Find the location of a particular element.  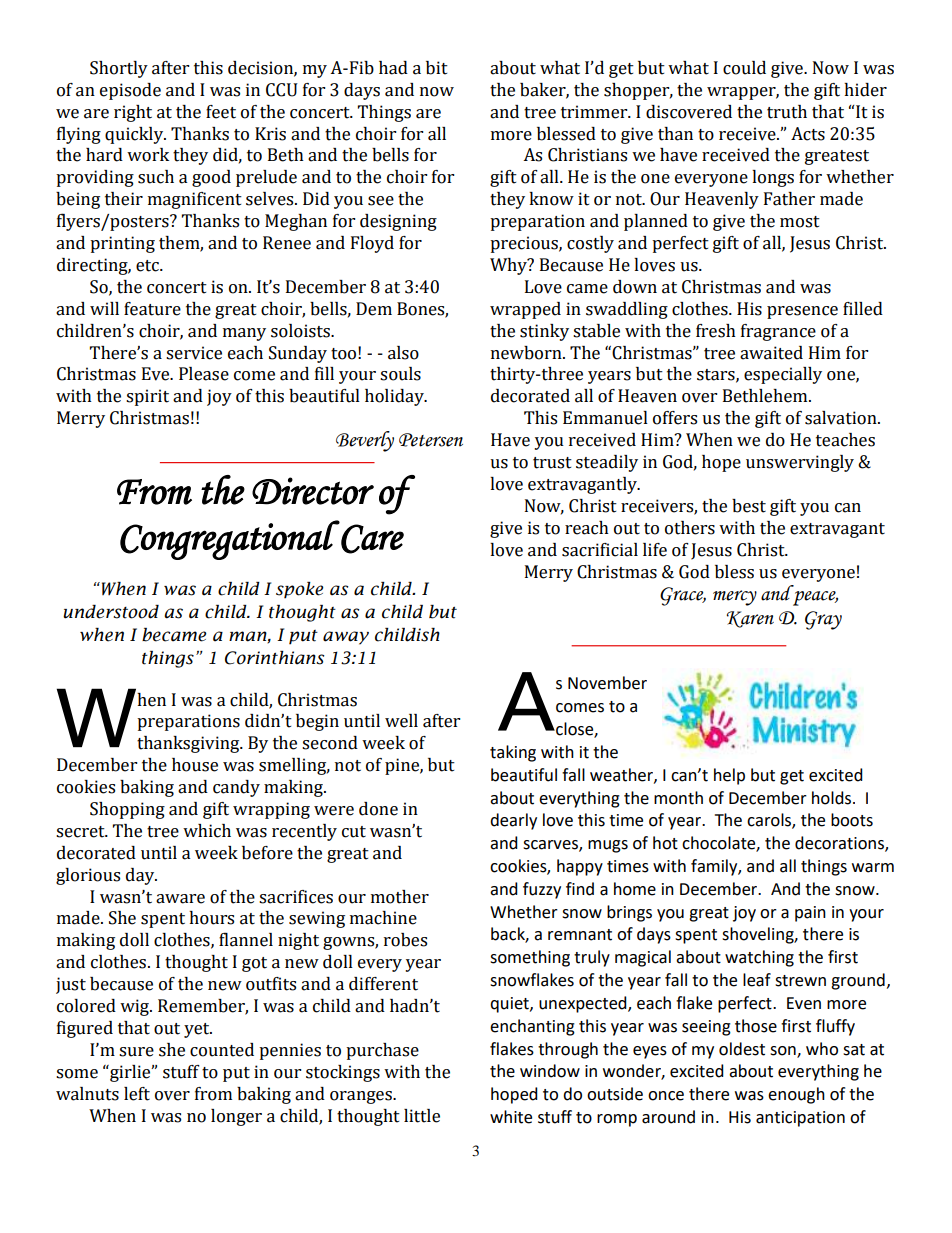

dearly is located at coordinates (513, 821).
